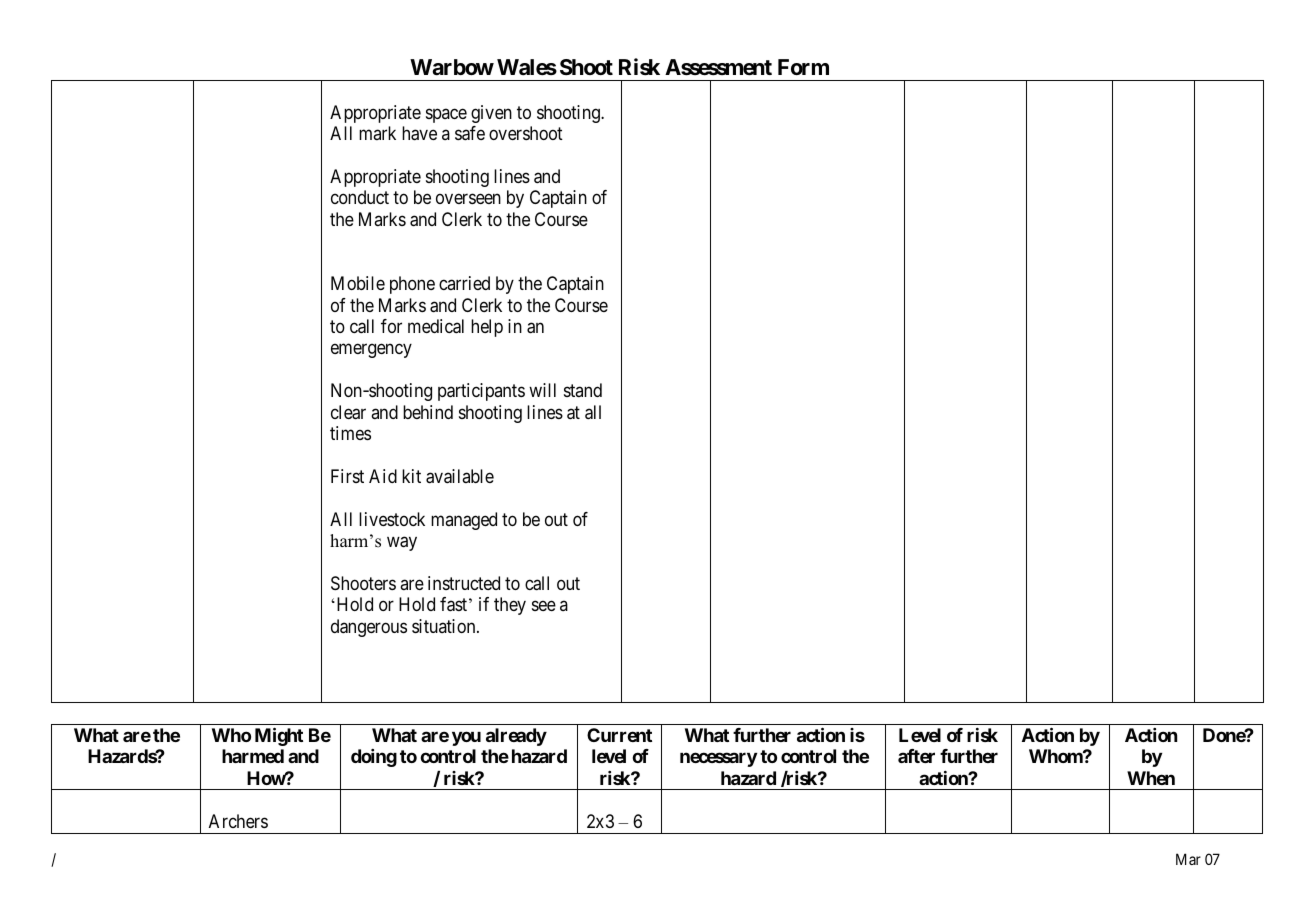 Image resolution: width=1308 pixels, height=924 pixels. What do you see at coordinates (446, 115) in the image?
I see `space` at bounding box center [446, 115].
